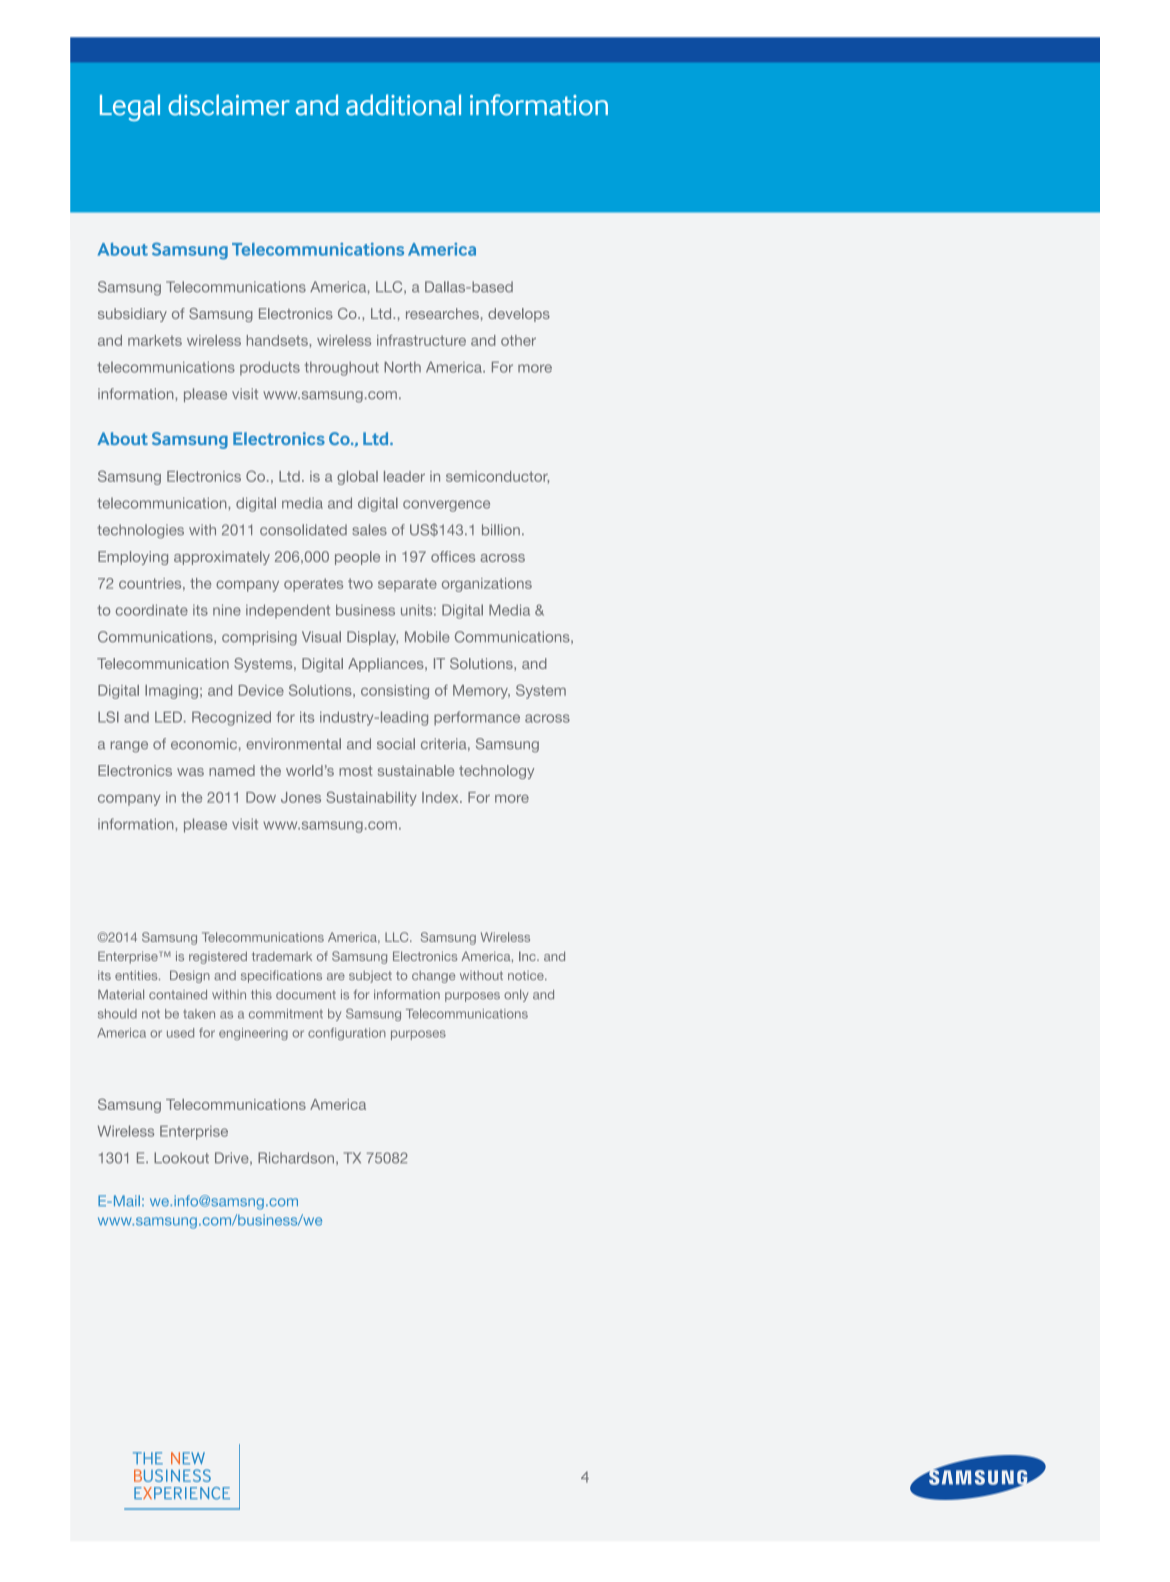 This image has height=1582, width=1170. What do you see at coordinates (487, 585) in the image?
I see `organizations` at bounding box center [487, 585].
